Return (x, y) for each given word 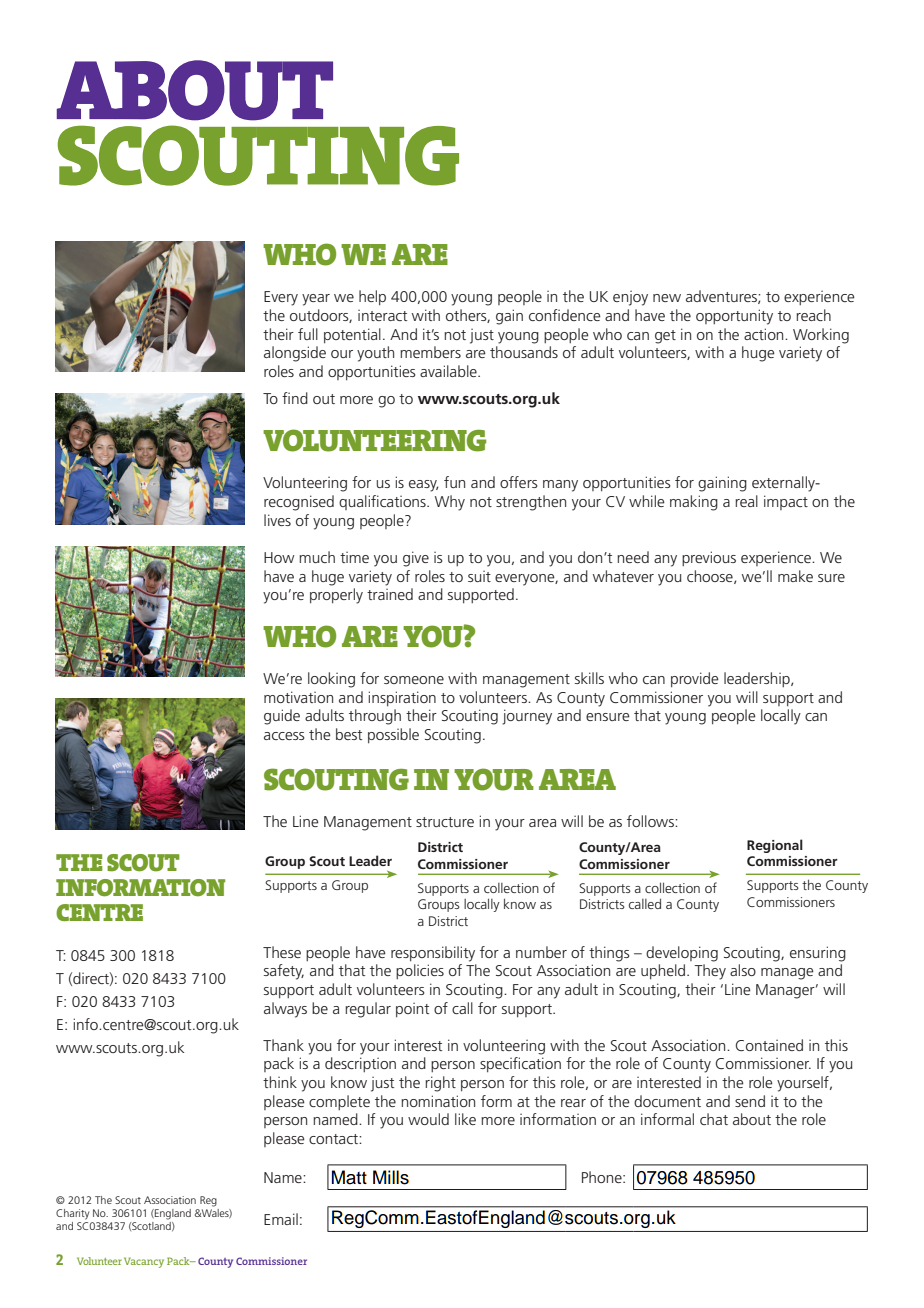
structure (445, 822)
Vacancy (144, 1262)
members (430, 352)
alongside (295, 354)
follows (651, 821)
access (284, 736)
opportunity (734, 317)
